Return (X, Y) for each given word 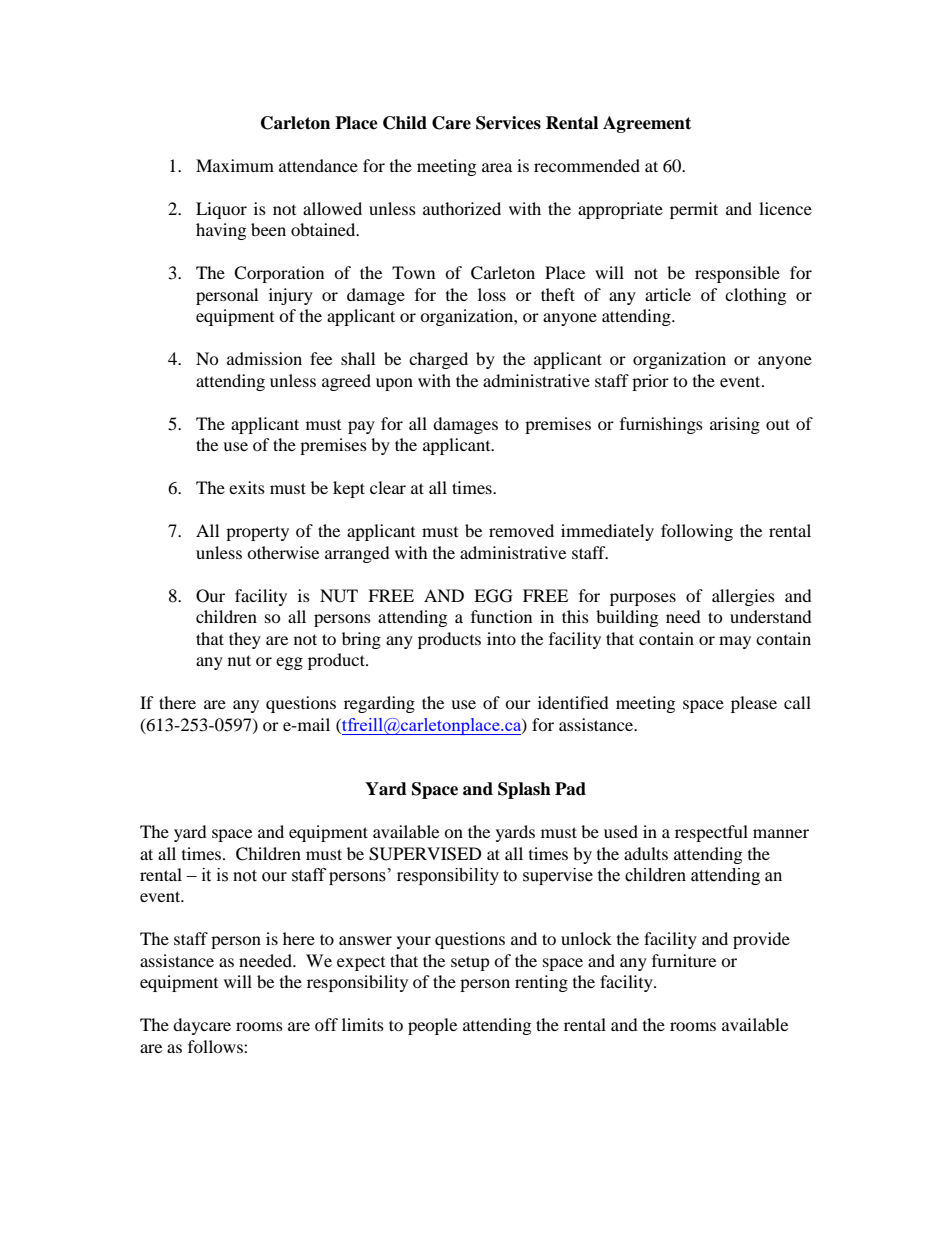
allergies (743, 597)
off (326, 1024)
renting (541, 983)
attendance (318, 165)
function (501, 616)
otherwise (283, 552)
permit (694, 210)
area (497, 167)
